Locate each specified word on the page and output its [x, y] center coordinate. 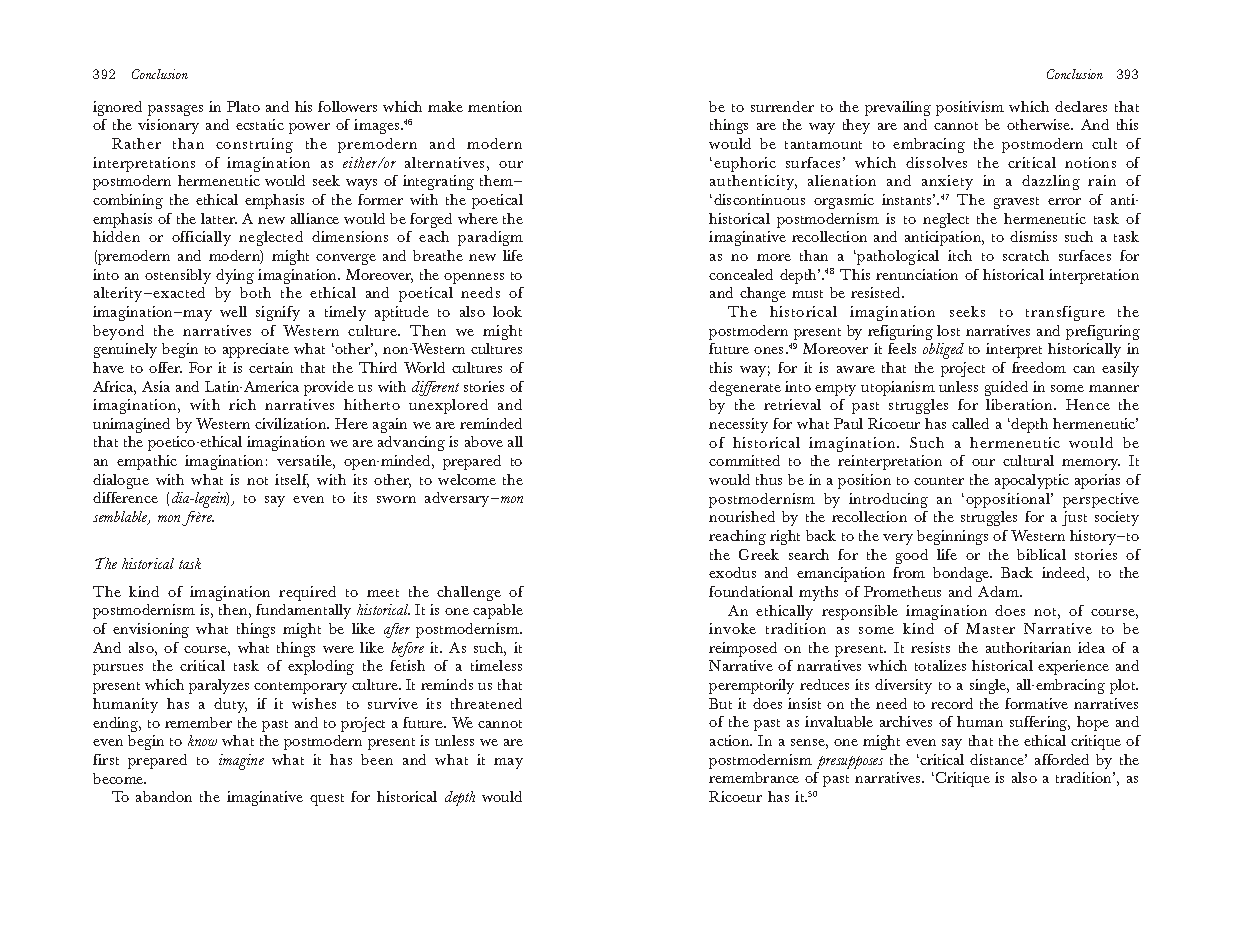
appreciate [256, 350]
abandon [164, 796]
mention [495, 106]
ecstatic [260, 124]
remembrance [754, 777]
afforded [1062, 759]
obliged [943, 351]
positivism [970, 108]
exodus [732, 572]
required [307, 593]
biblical [1041, 554]
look [507, 311]
